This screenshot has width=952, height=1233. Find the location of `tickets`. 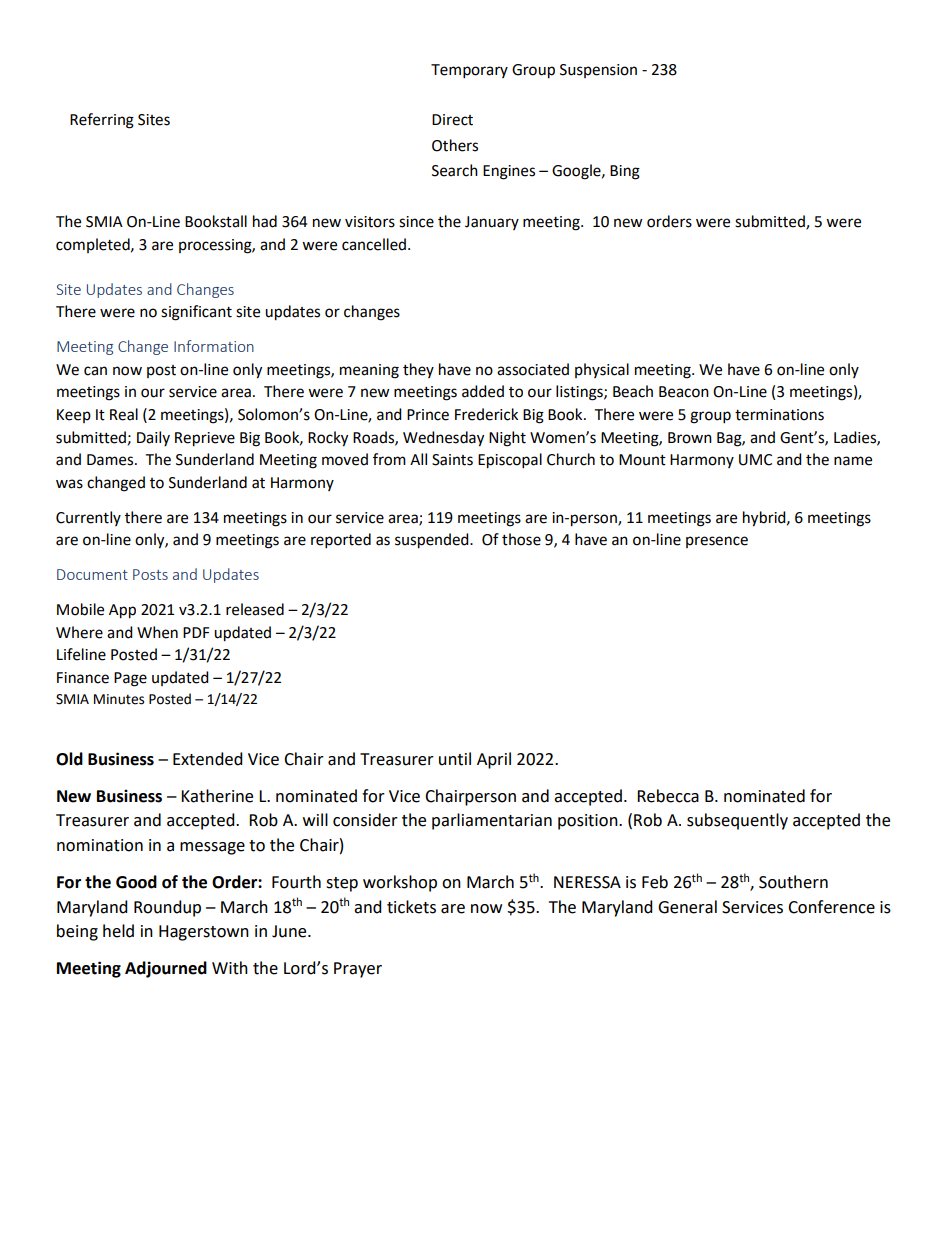

tickets is located at coordinates (411, 907).
